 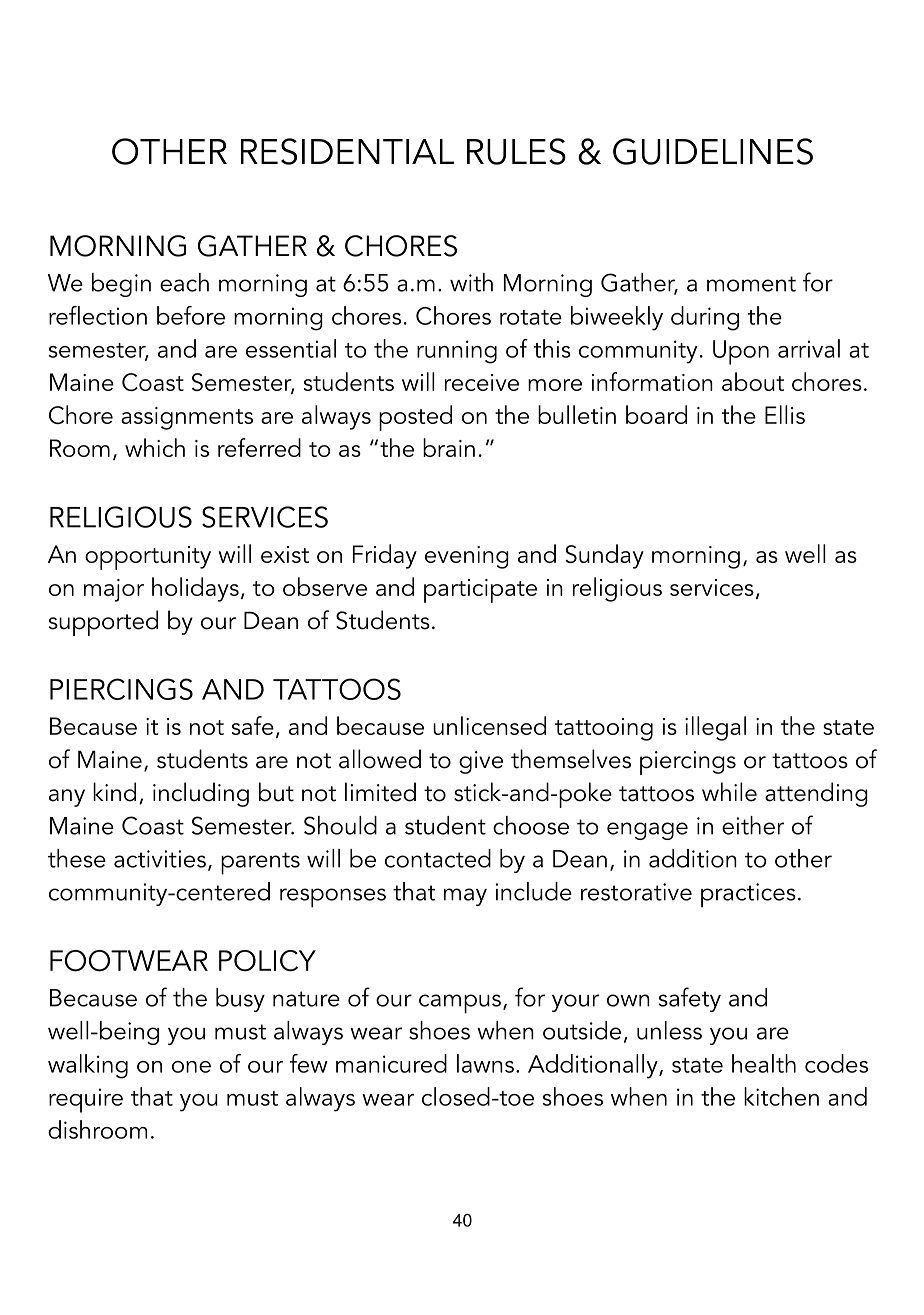 What do you see at coordinates (438, 858) in the screenshot?
I see `contacted` at bounding box center [438, 858].
